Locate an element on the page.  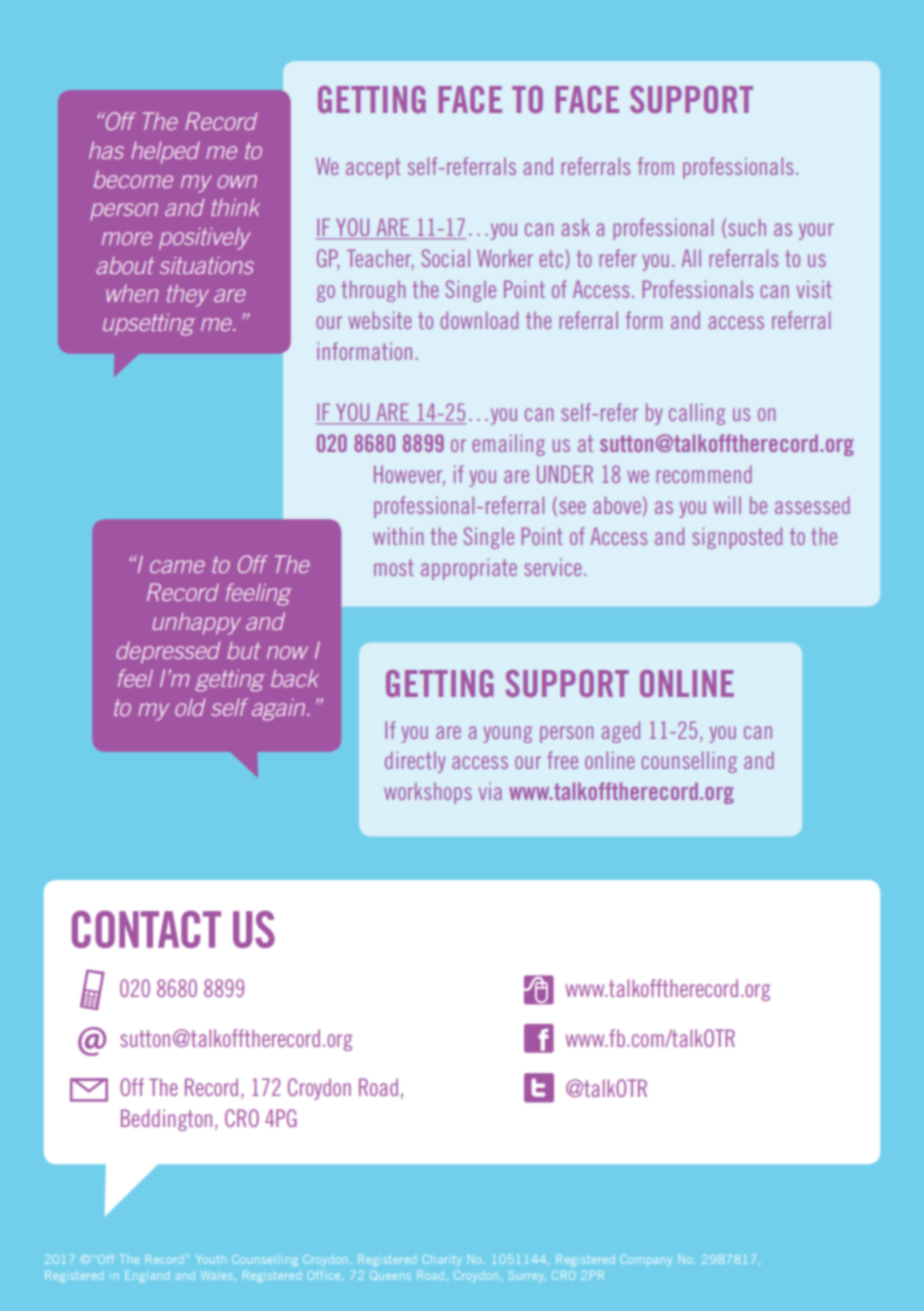
workshops is located at coordinates (428, 793).
